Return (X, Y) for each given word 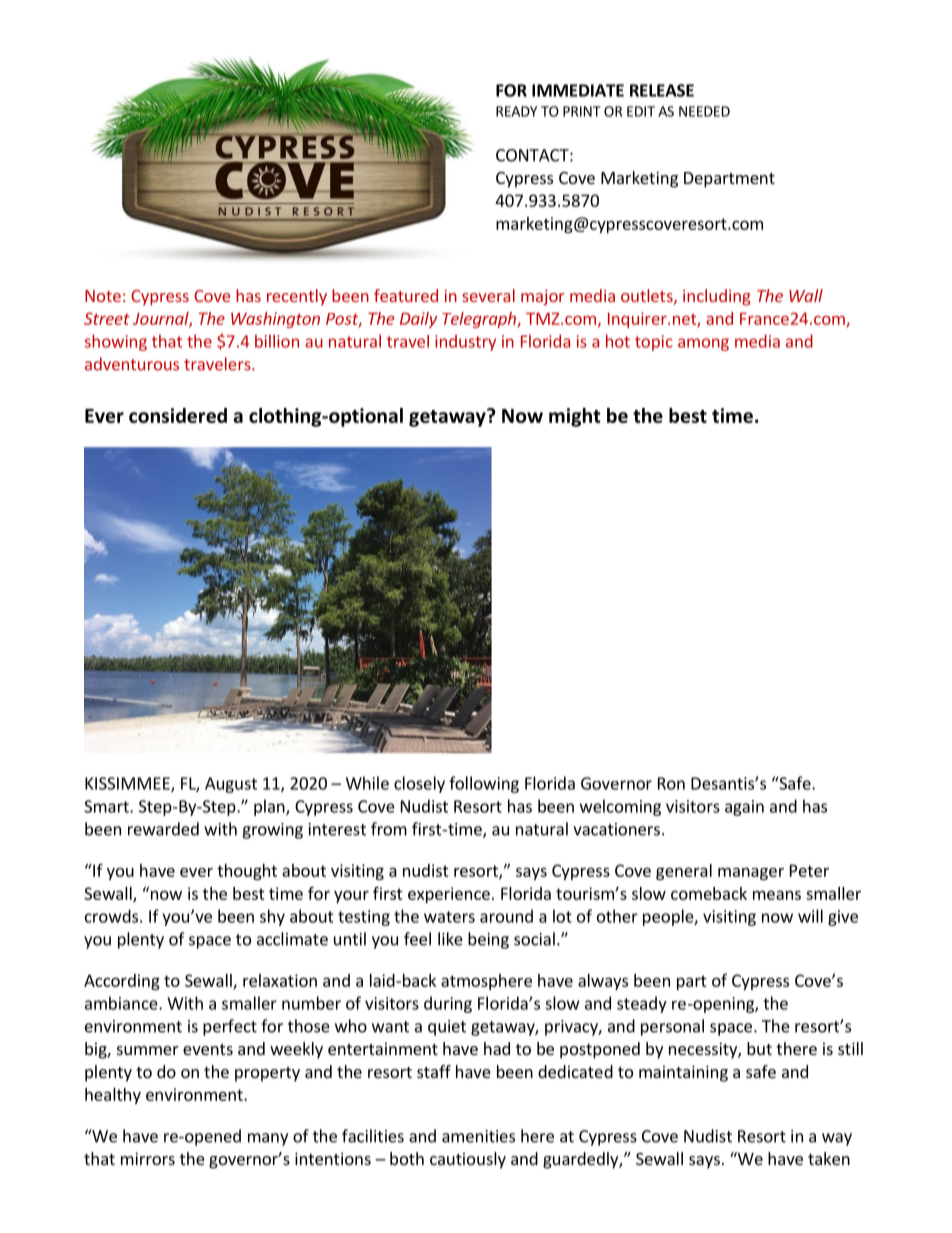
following (484, 784)
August (231, 785)
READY (516, 111)
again (744, 808)
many (268, 1139)
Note (103, 296)
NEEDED (704, 111)
